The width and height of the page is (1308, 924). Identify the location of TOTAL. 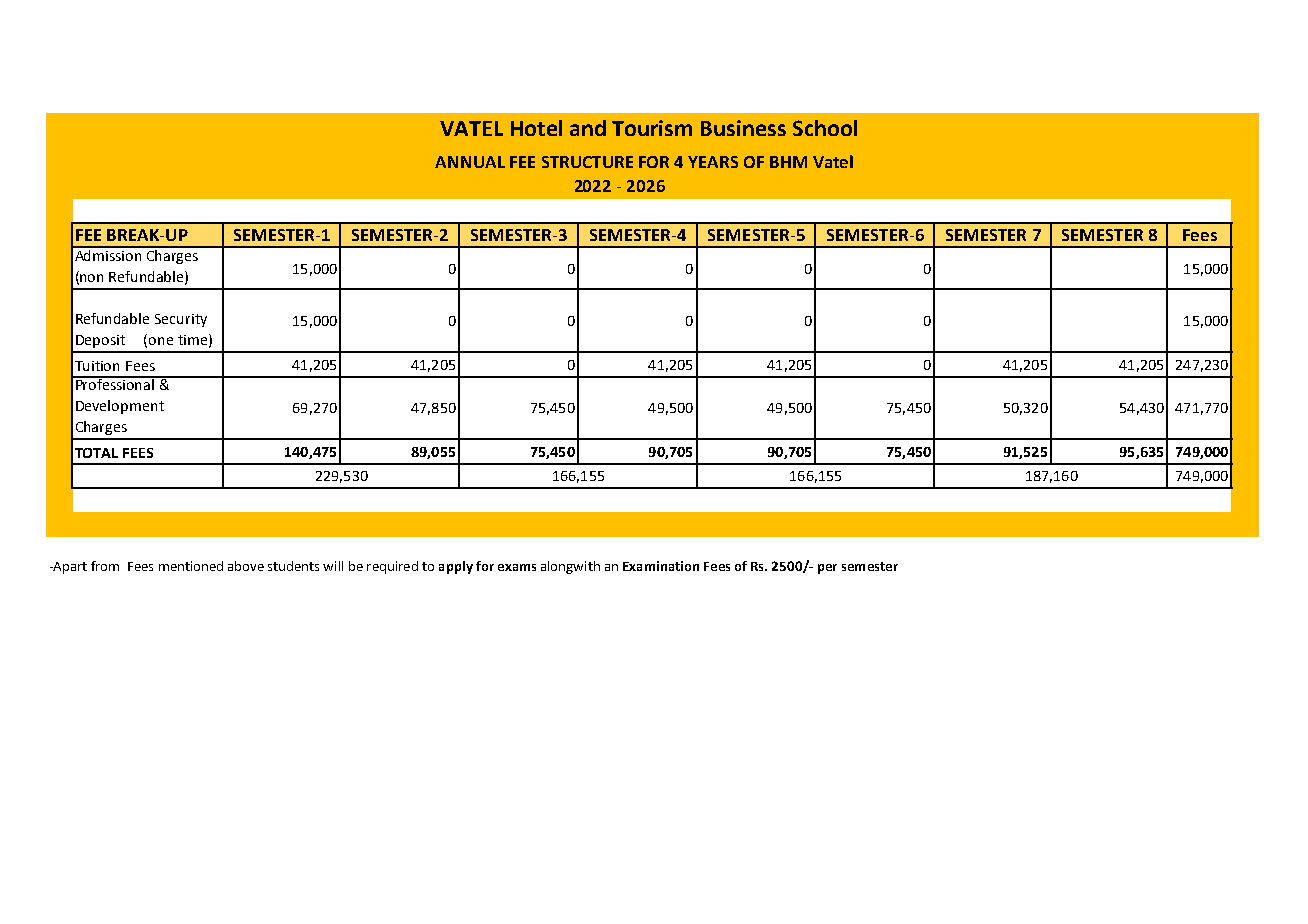
(96, 453).
